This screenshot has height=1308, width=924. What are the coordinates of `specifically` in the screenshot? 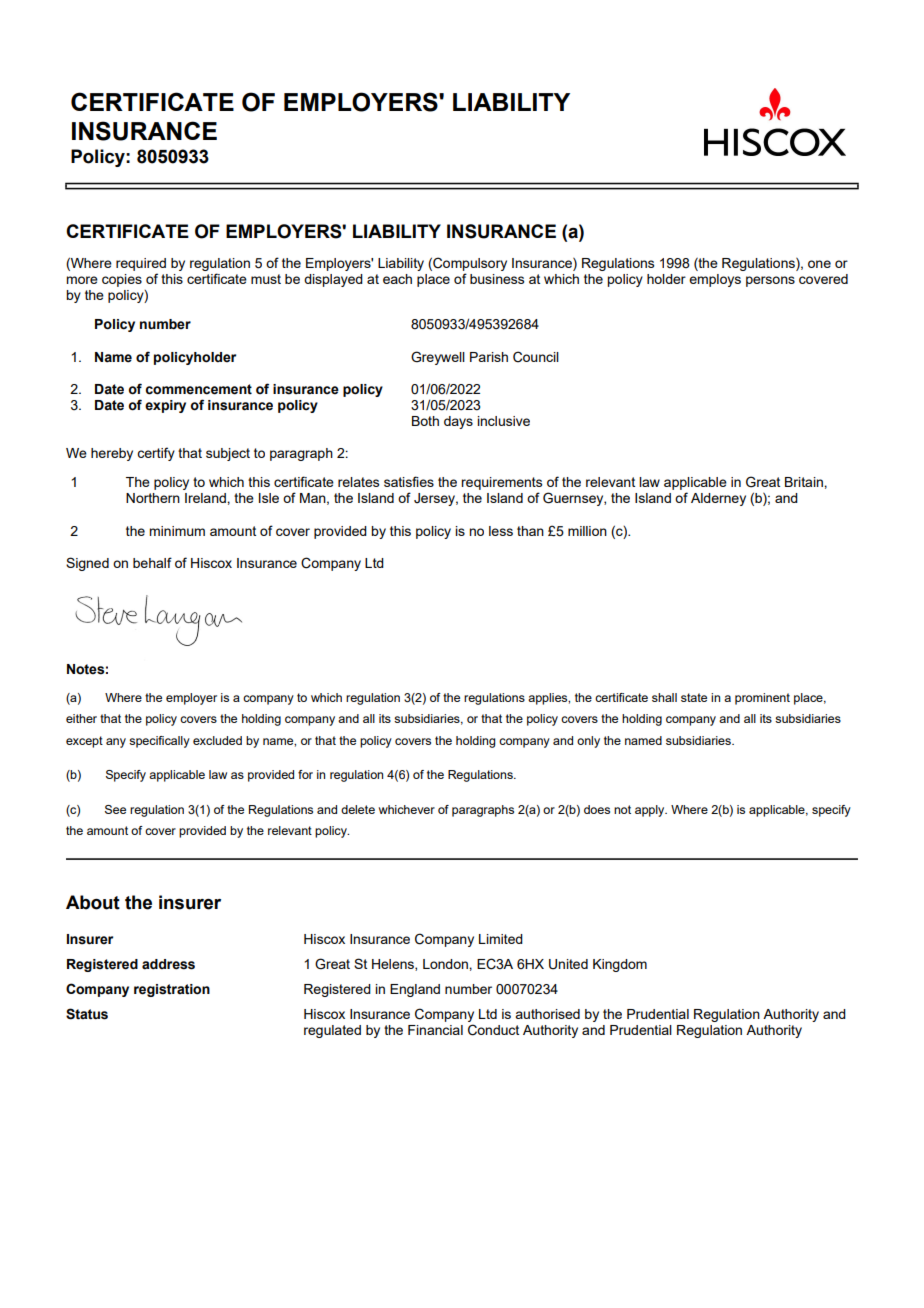 It's located at (159, 742).
